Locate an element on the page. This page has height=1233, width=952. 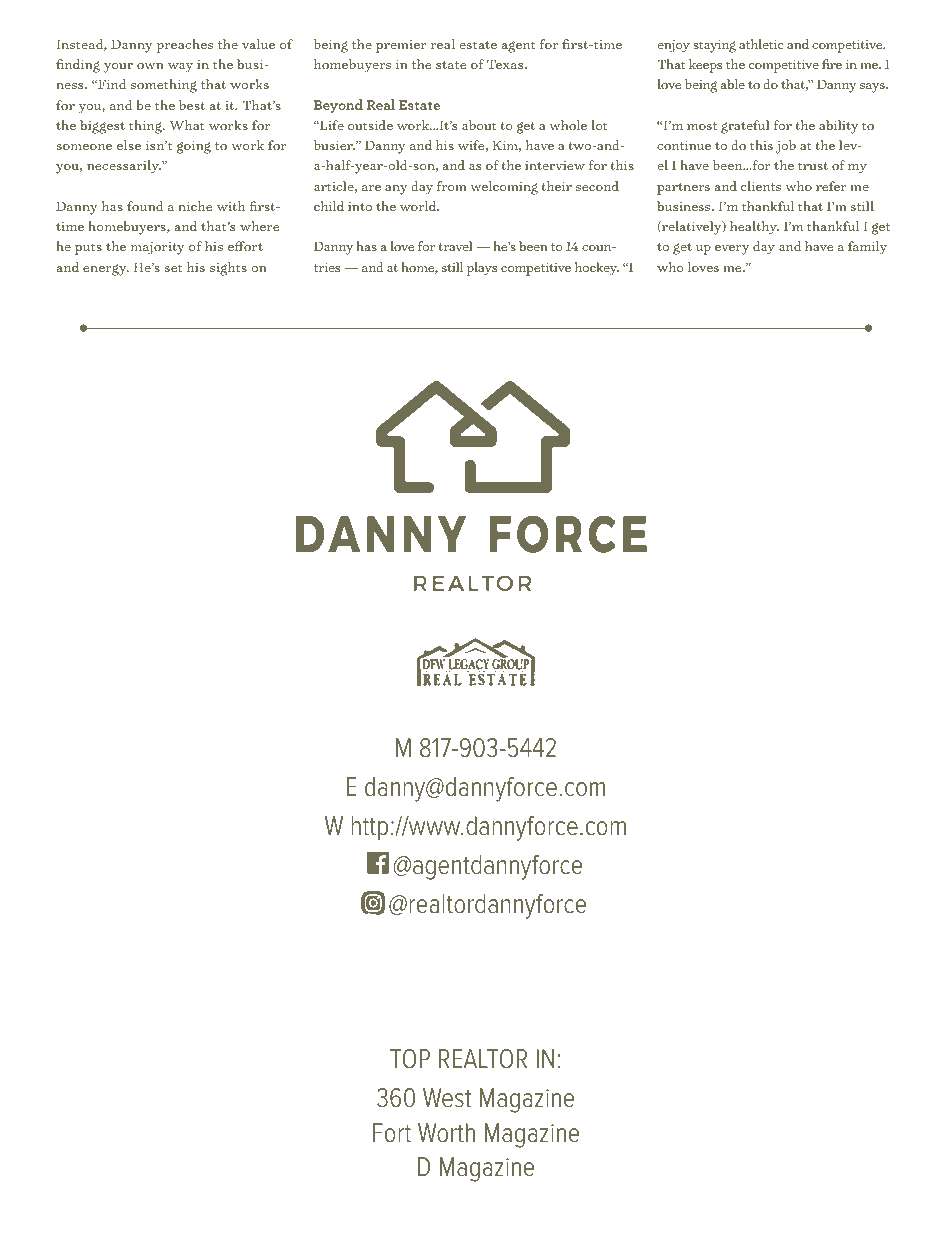
DFW is located at coordinates (393, 960).
